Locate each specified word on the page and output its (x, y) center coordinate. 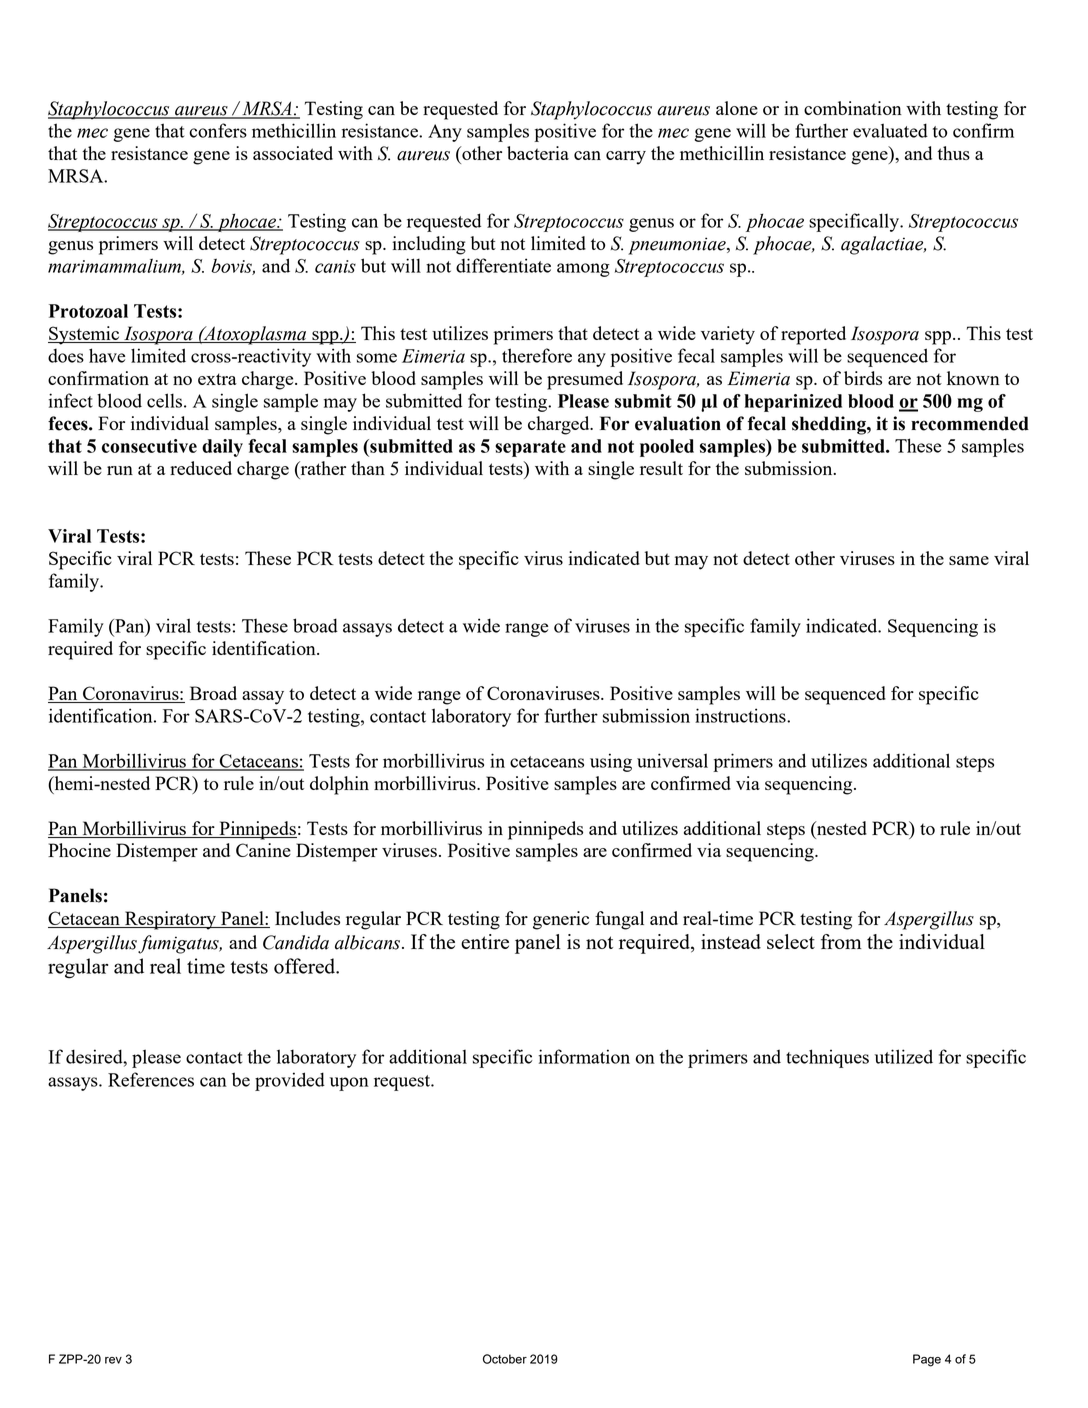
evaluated (890, 130)
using (611, 762)
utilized (904, 1056)
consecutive (149, 446)
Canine (263, 850)
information (584, 1056)
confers (218, 130)
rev (113, 1360)
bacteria (538, 153)
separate (530, 448)
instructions (741, 715)
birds (863, 378)
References (151, 1079)
